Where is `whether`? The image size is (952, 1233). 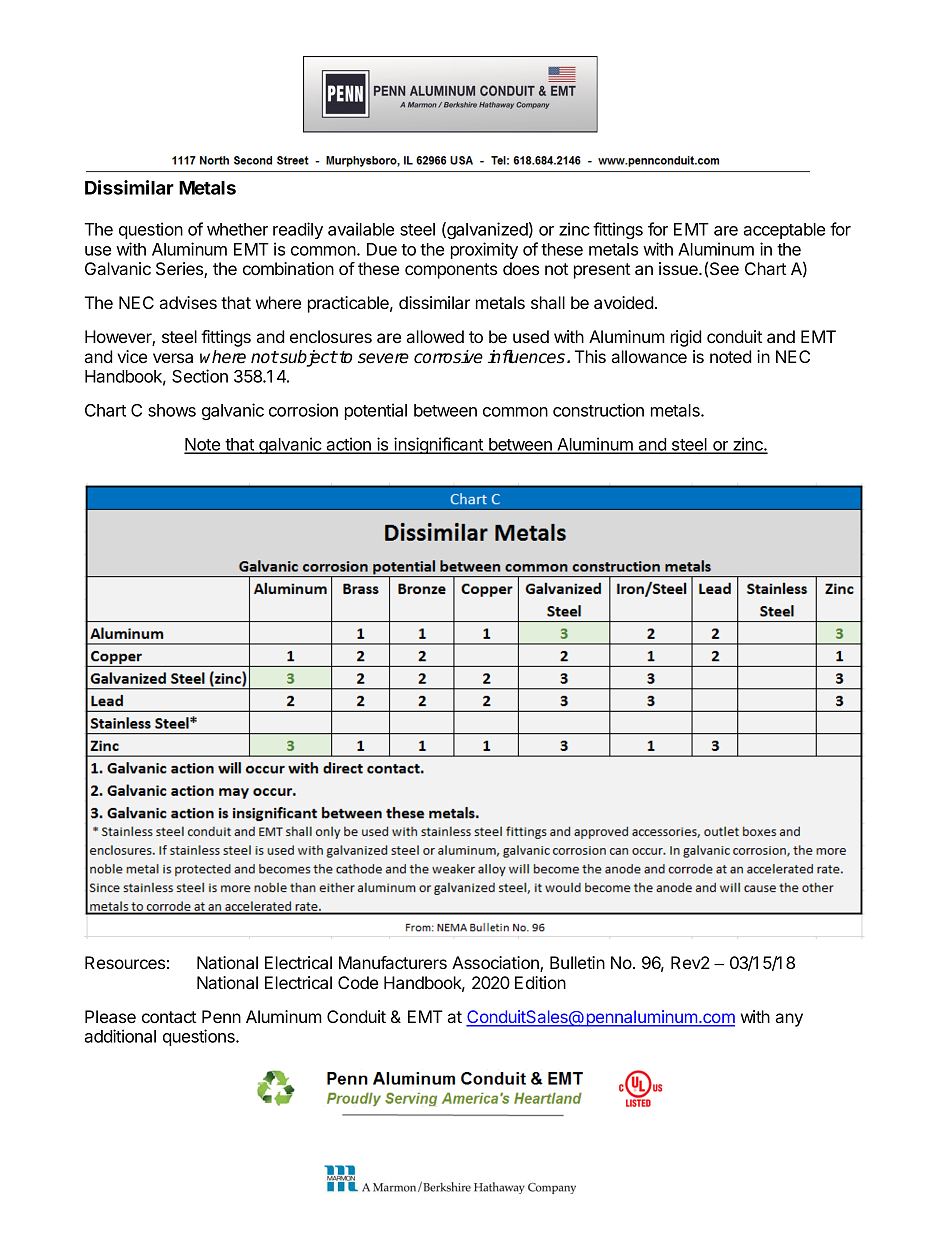
whether is located at coordinates (237, 229).
